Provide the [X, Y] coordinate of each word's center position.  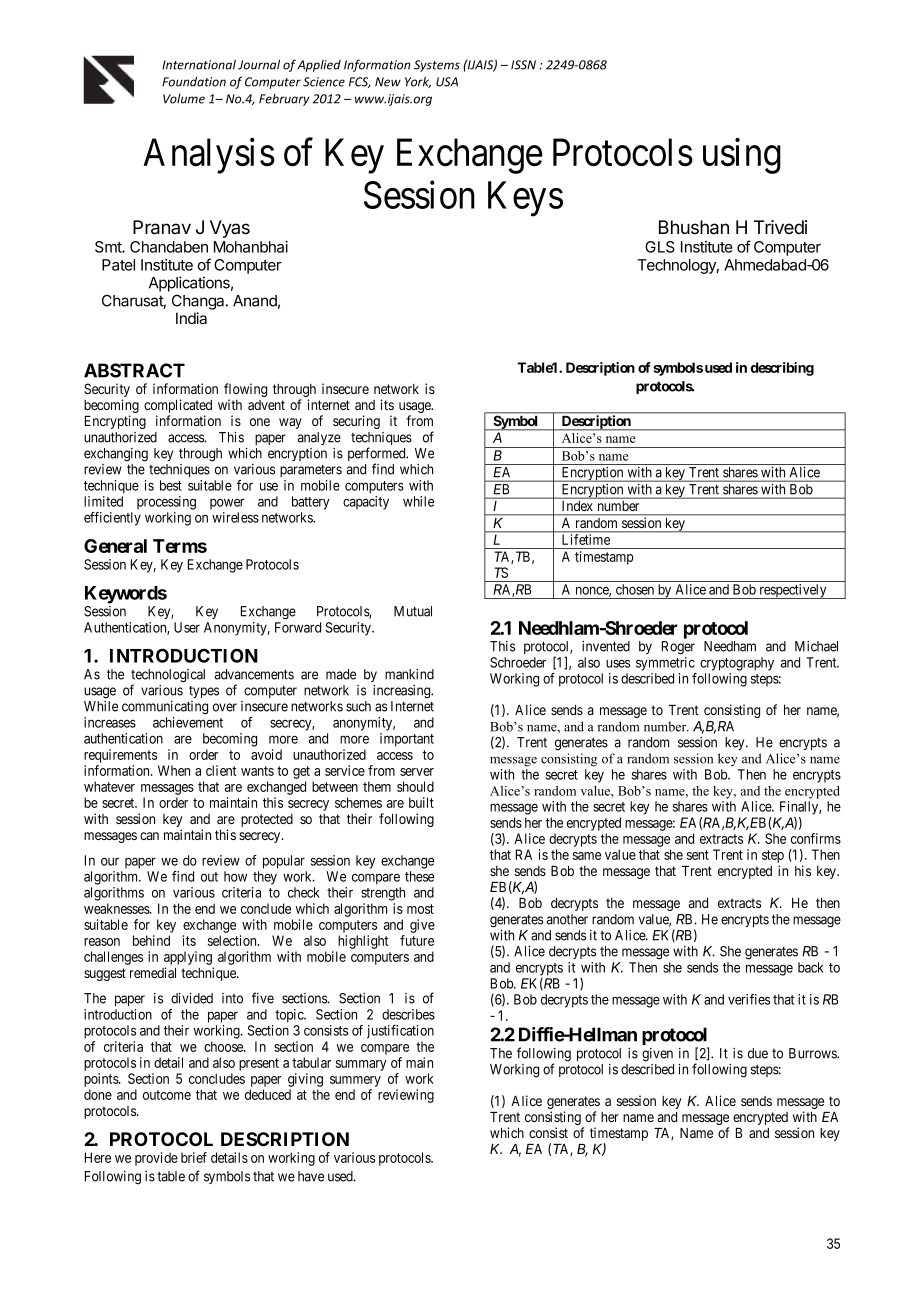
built [421, 802]
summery [355, 1081]
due [758, 1053]
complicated [178, 407]
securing [356, 422]
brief [194, 1157]
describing [782, 369]
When [174, 770]
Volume [184, 99]
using [742, 156]
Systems [437, 66]
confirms [816, 838]
